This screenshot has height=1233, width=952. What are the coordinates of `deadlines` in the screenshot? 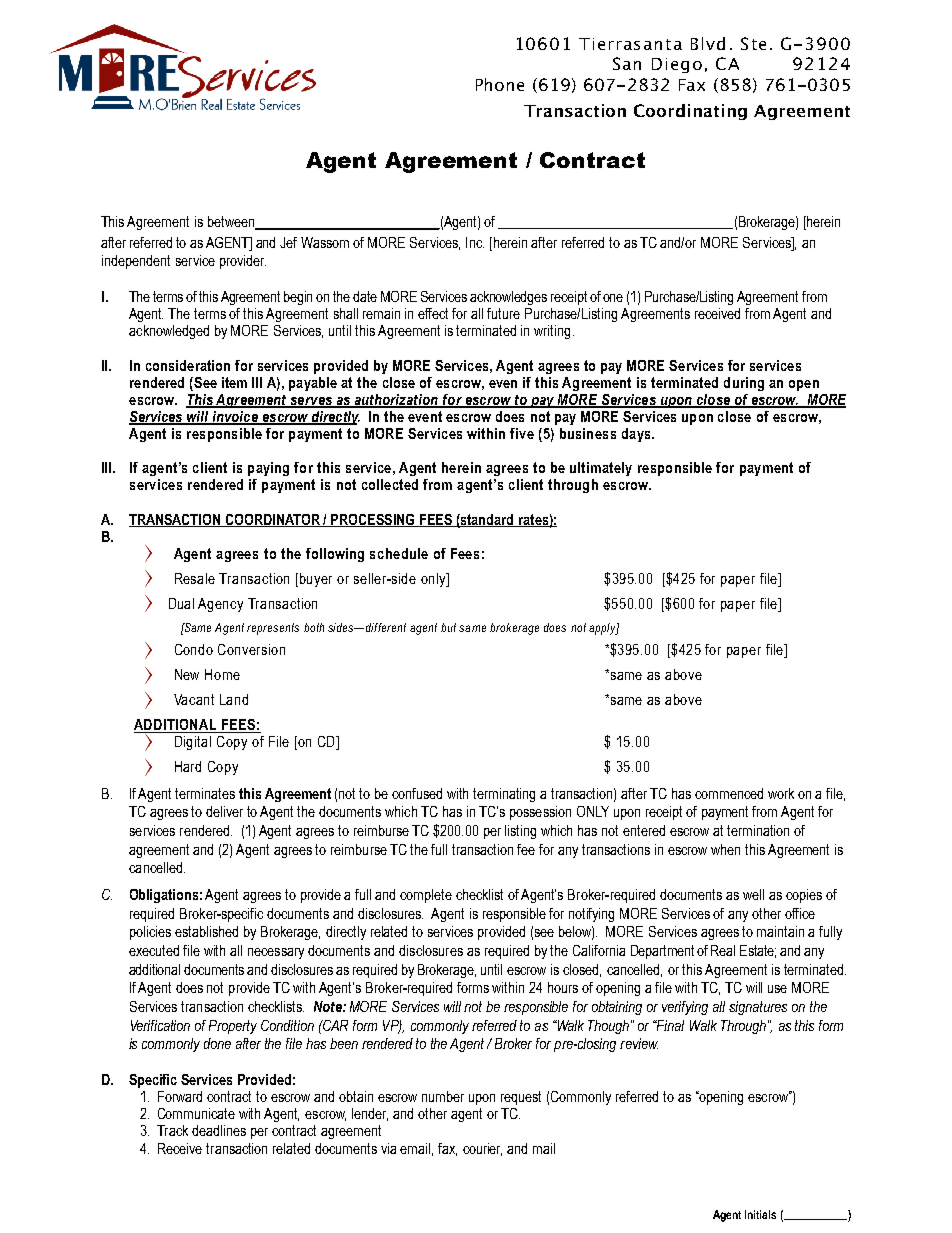 It's located at (219, 1130).
